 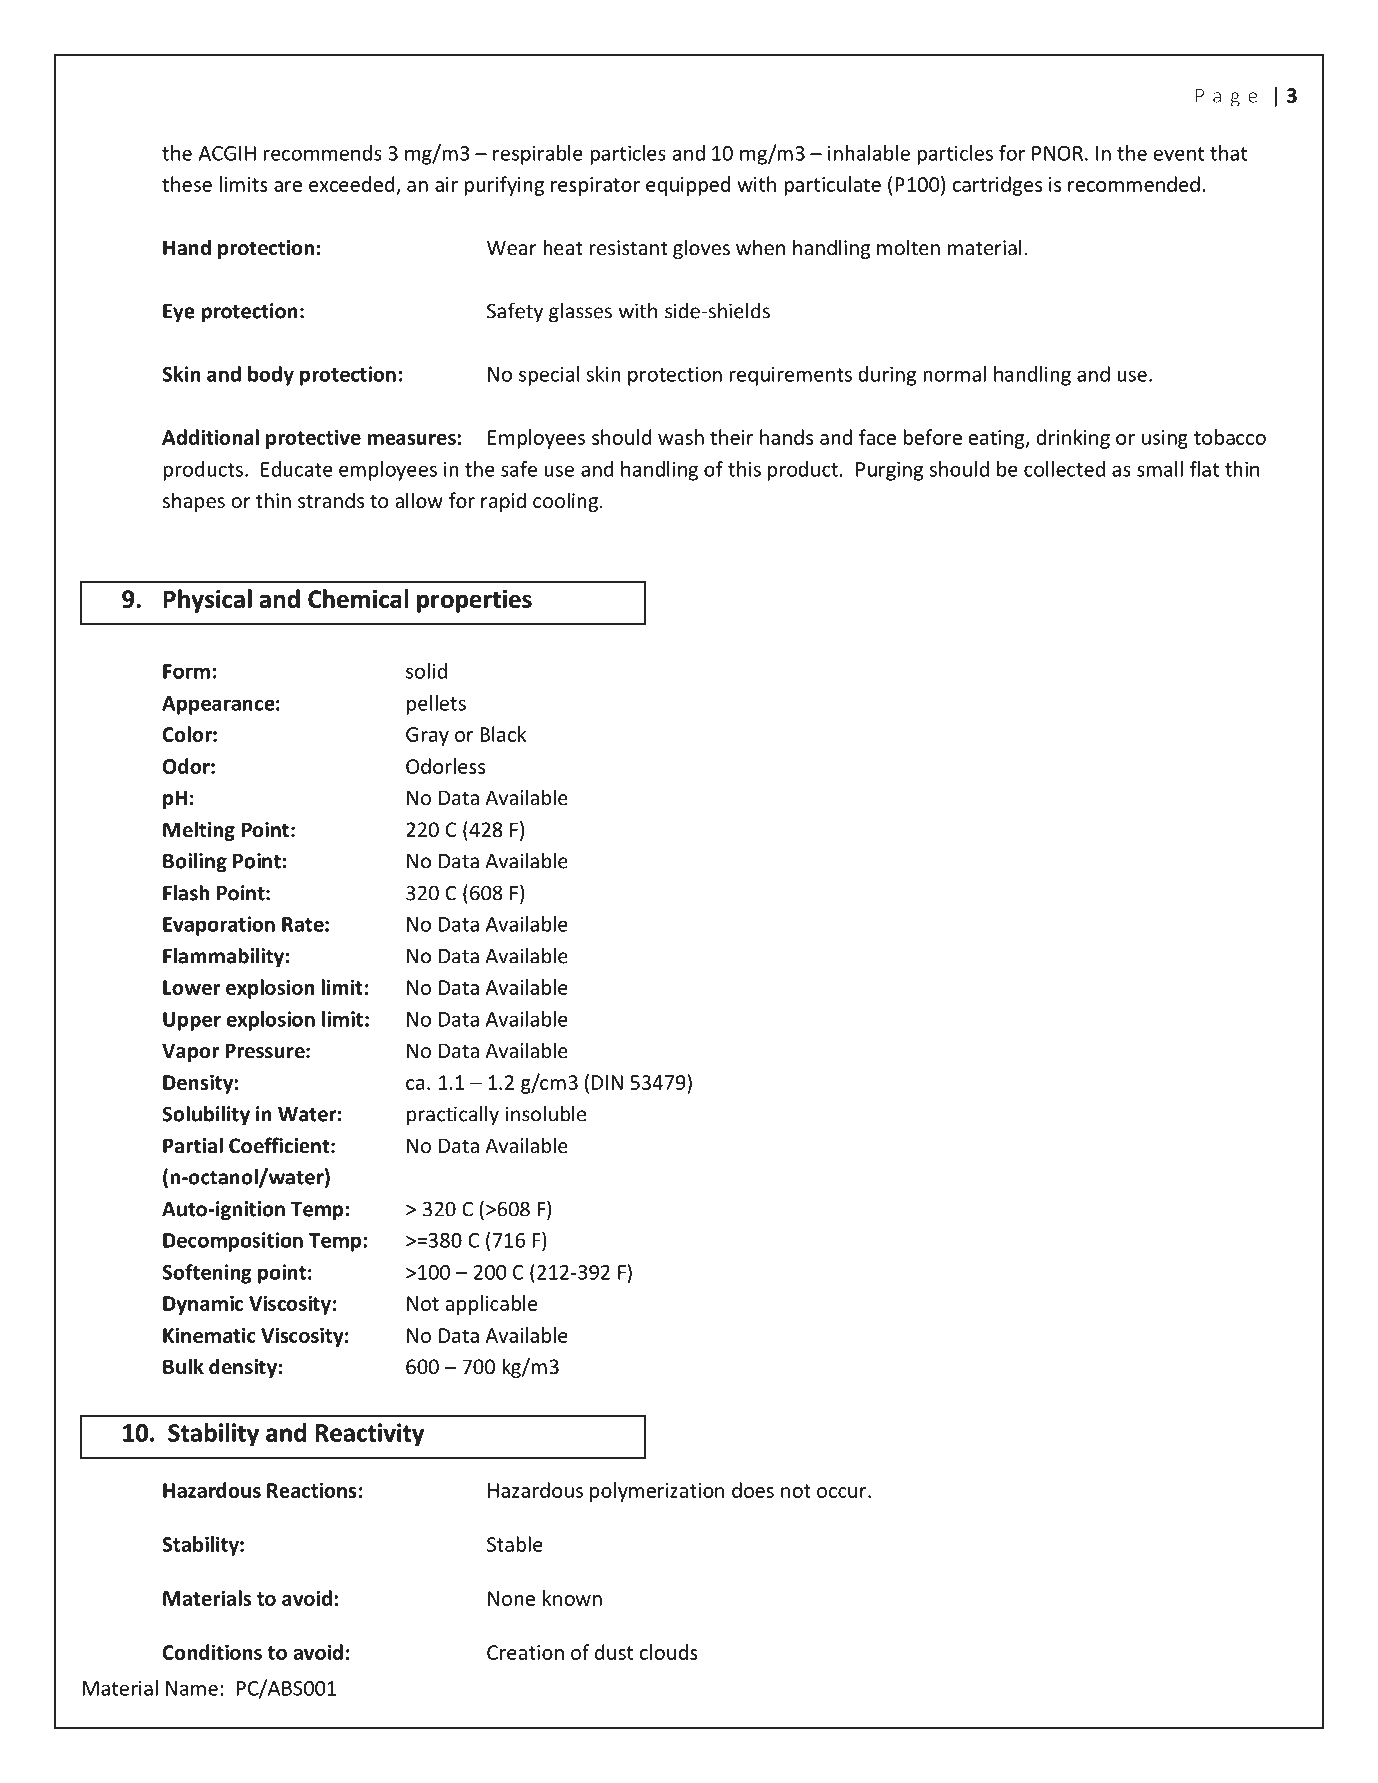 I want to click on recommended, so click(x=1134, y=184).
